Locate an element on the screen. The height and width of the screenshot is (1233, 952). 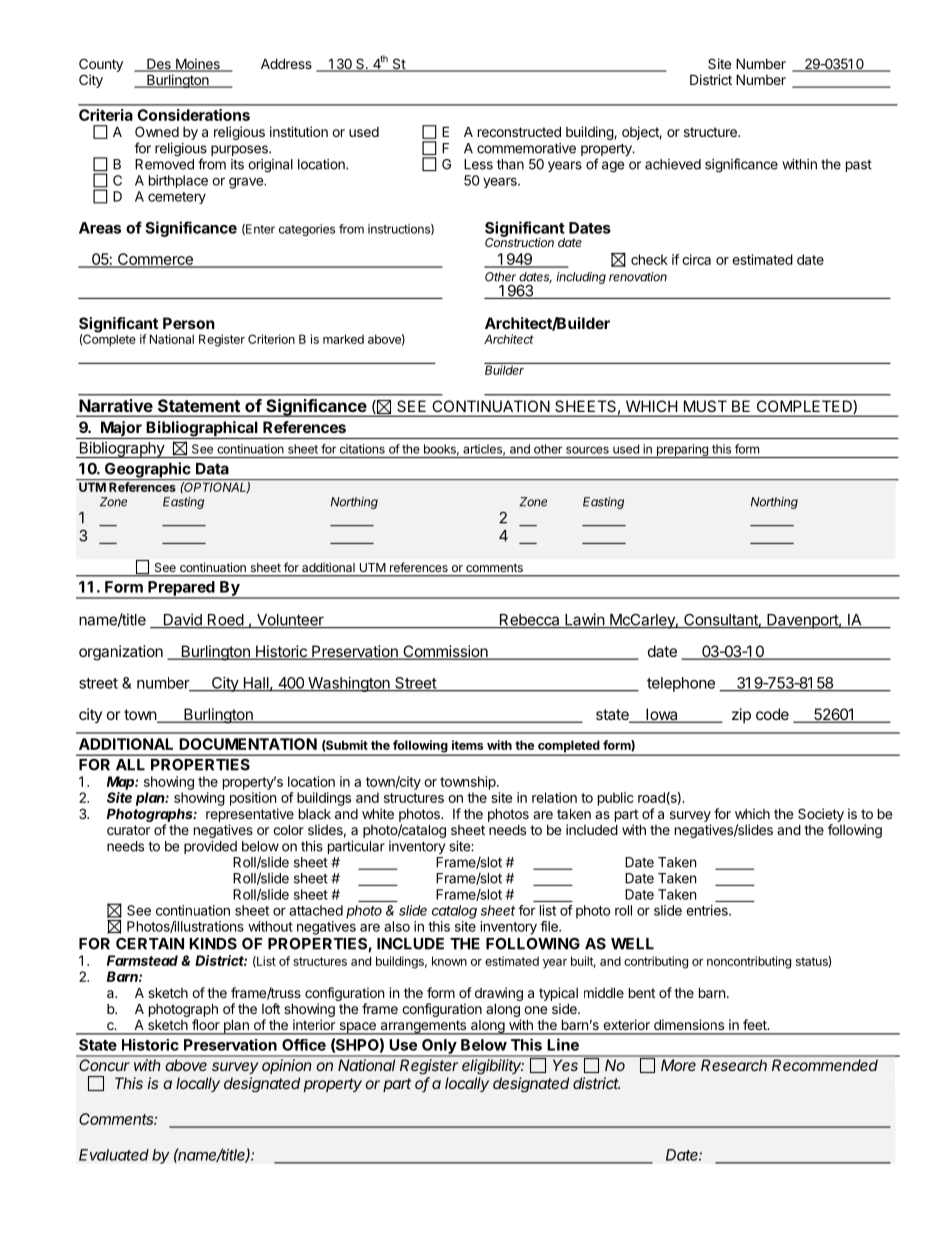
code is located at coordinates (772, 714).
